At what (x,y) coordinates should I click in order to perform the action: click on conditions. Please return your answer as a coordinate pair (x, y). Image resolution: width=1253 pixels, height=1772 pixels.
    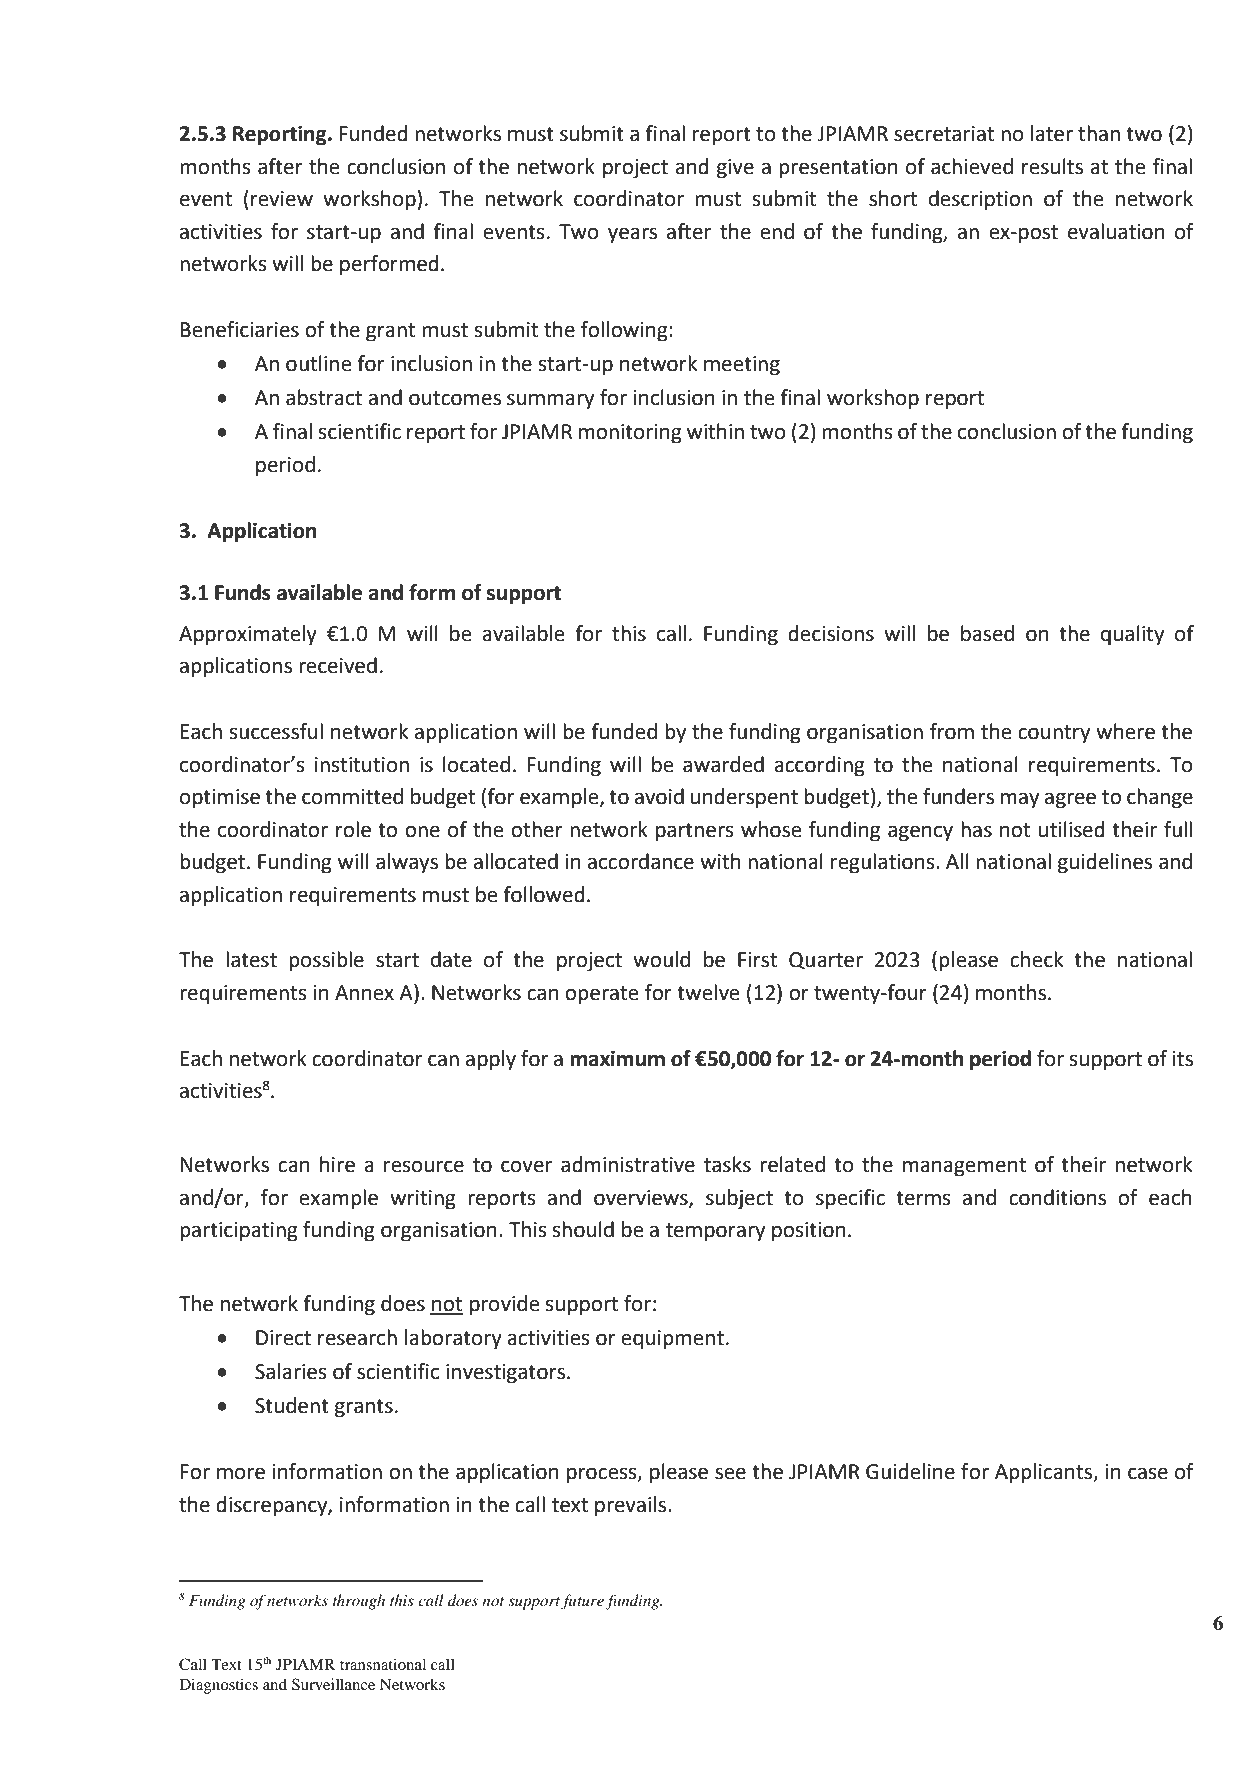
    Looking at the image, I should click on (1057, 1197).
